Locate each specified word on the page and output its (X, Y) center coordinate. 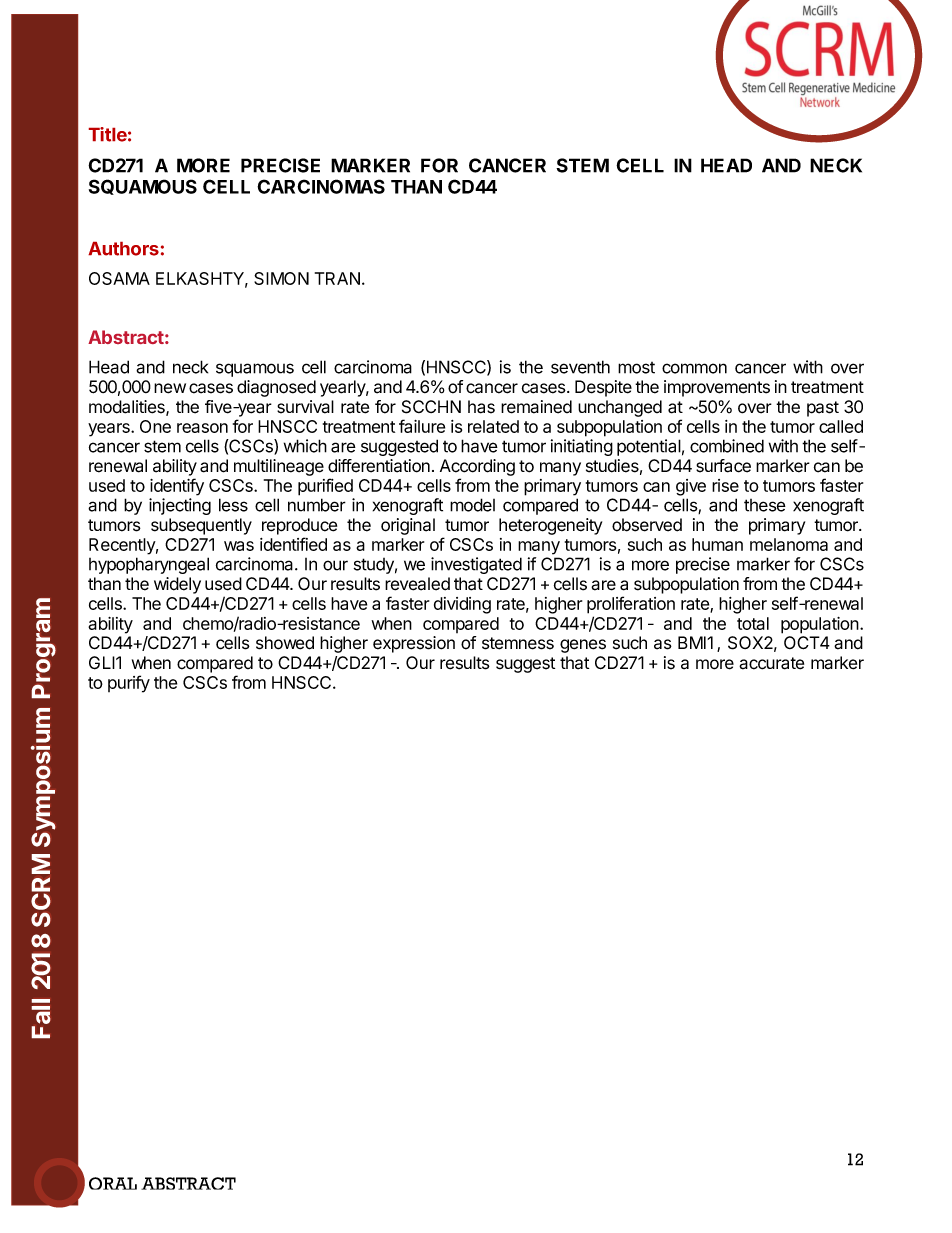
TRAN (337, 278)
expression (414, 644)
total (753, 623)
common (694, 368)
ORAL (113, 1183)
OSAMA (119, 278)
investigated (476, 565)
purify (129, 684)
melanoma (789, 544)
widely (177, 585)
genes (583, 646)
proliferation (631, 605)
